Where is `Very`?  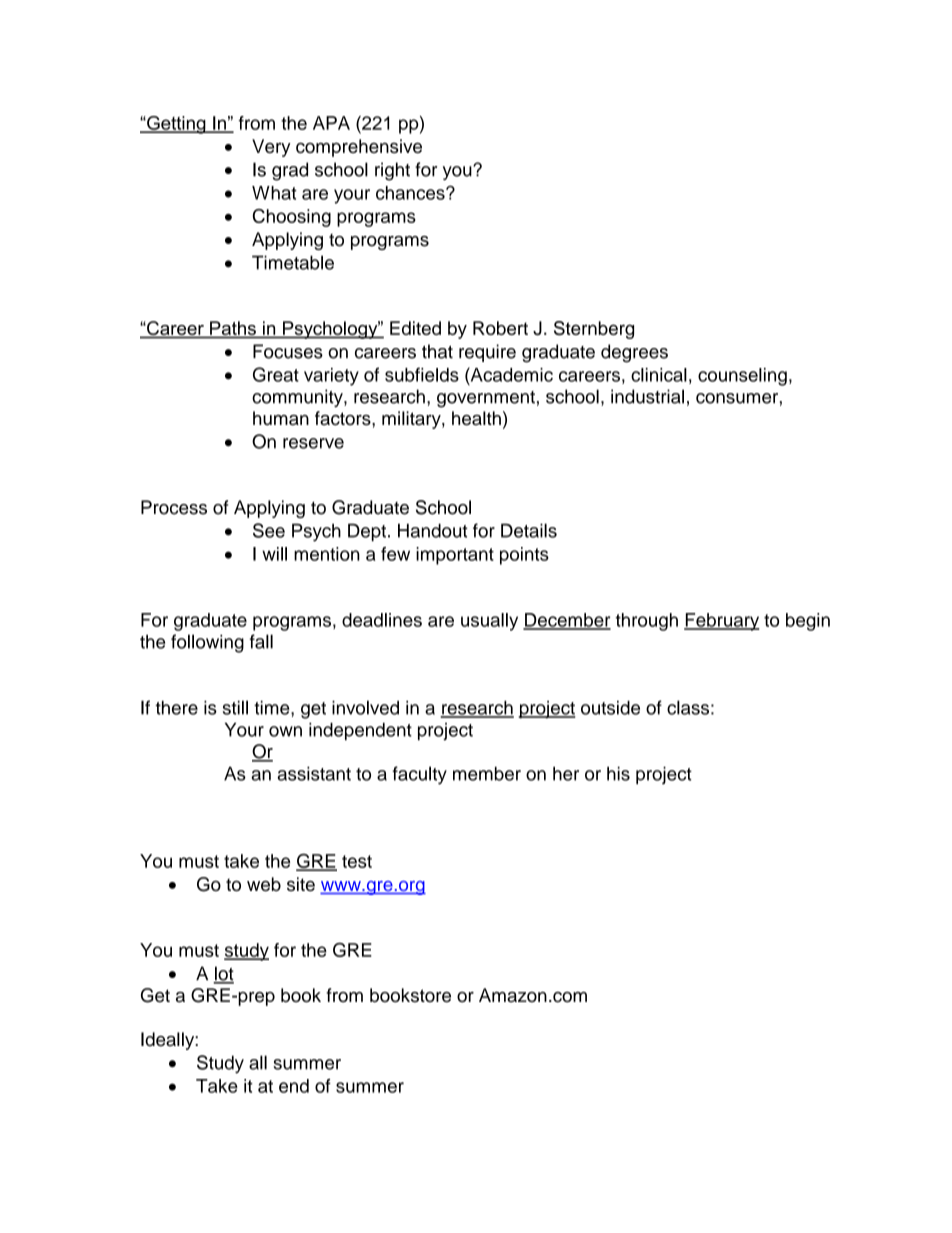 Very is located at coordinates (271, 148).
